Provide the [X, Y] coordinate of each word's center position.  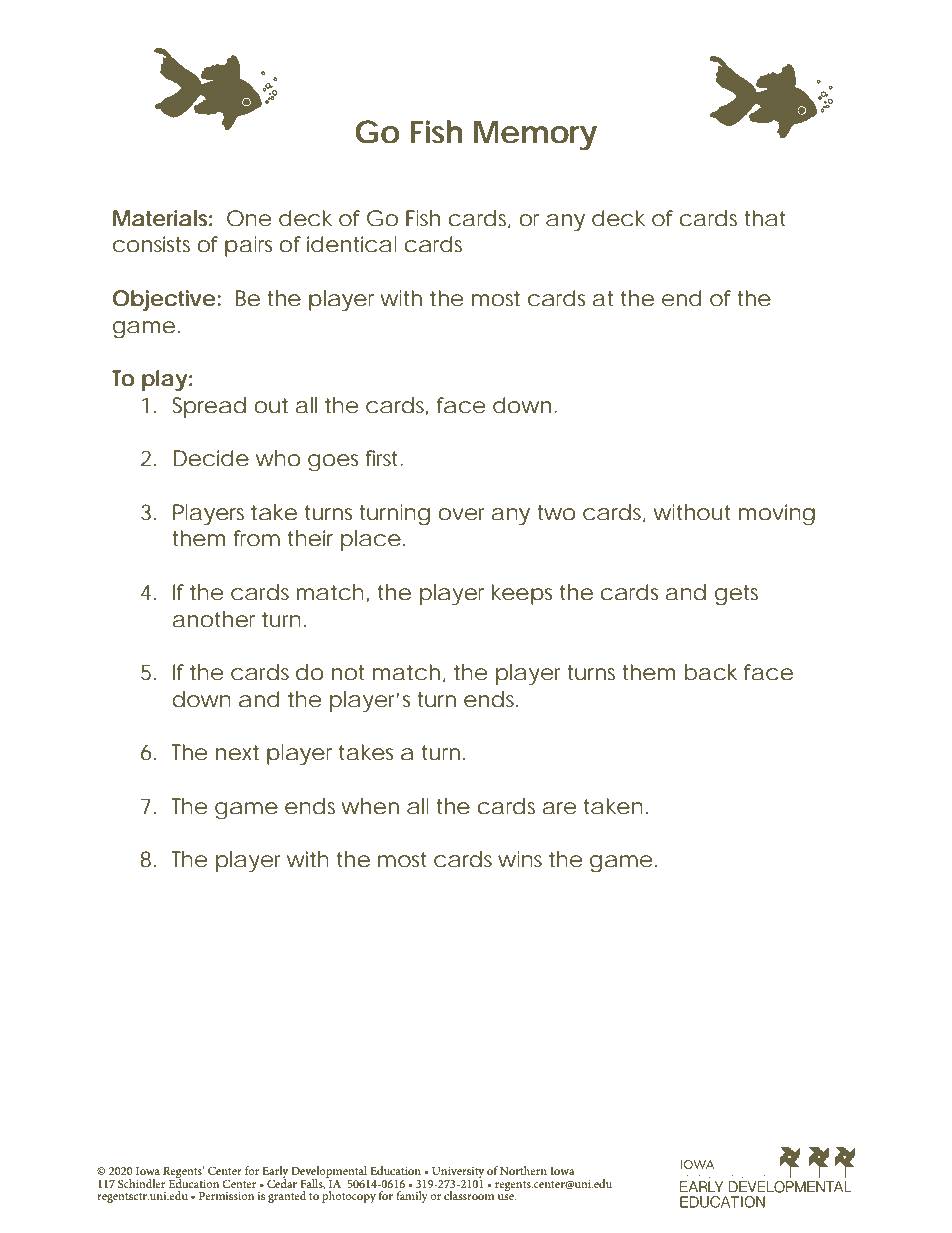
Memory [535, 136]
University [457, 1174]
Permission [226, 1196]
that [764, 218]
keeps [522, 594]
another [214, 619]
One [249, 218]
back [711, 672]
